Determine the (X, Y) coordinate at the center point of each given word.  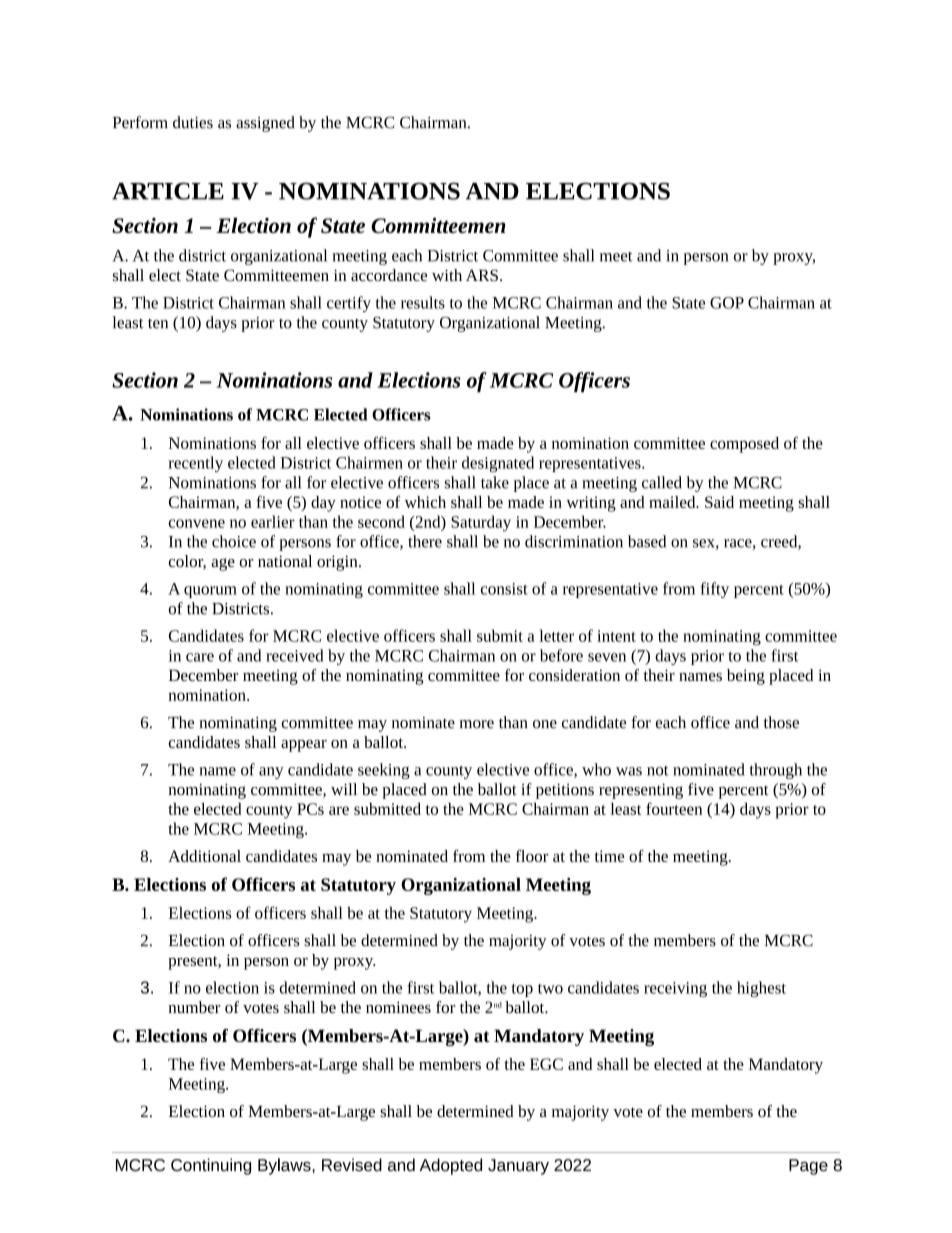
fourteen (674, 808)
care (200, 657)
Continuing (211, 1166)
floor (532, 856)
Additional (204, 856)
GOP (727, 303)
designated (498, 464)
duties (193, 122)
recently (195, 464)
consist (504, 589)
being (746, 677)
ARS (482, 275)
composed (744, 445)
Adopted (451, 1166)
